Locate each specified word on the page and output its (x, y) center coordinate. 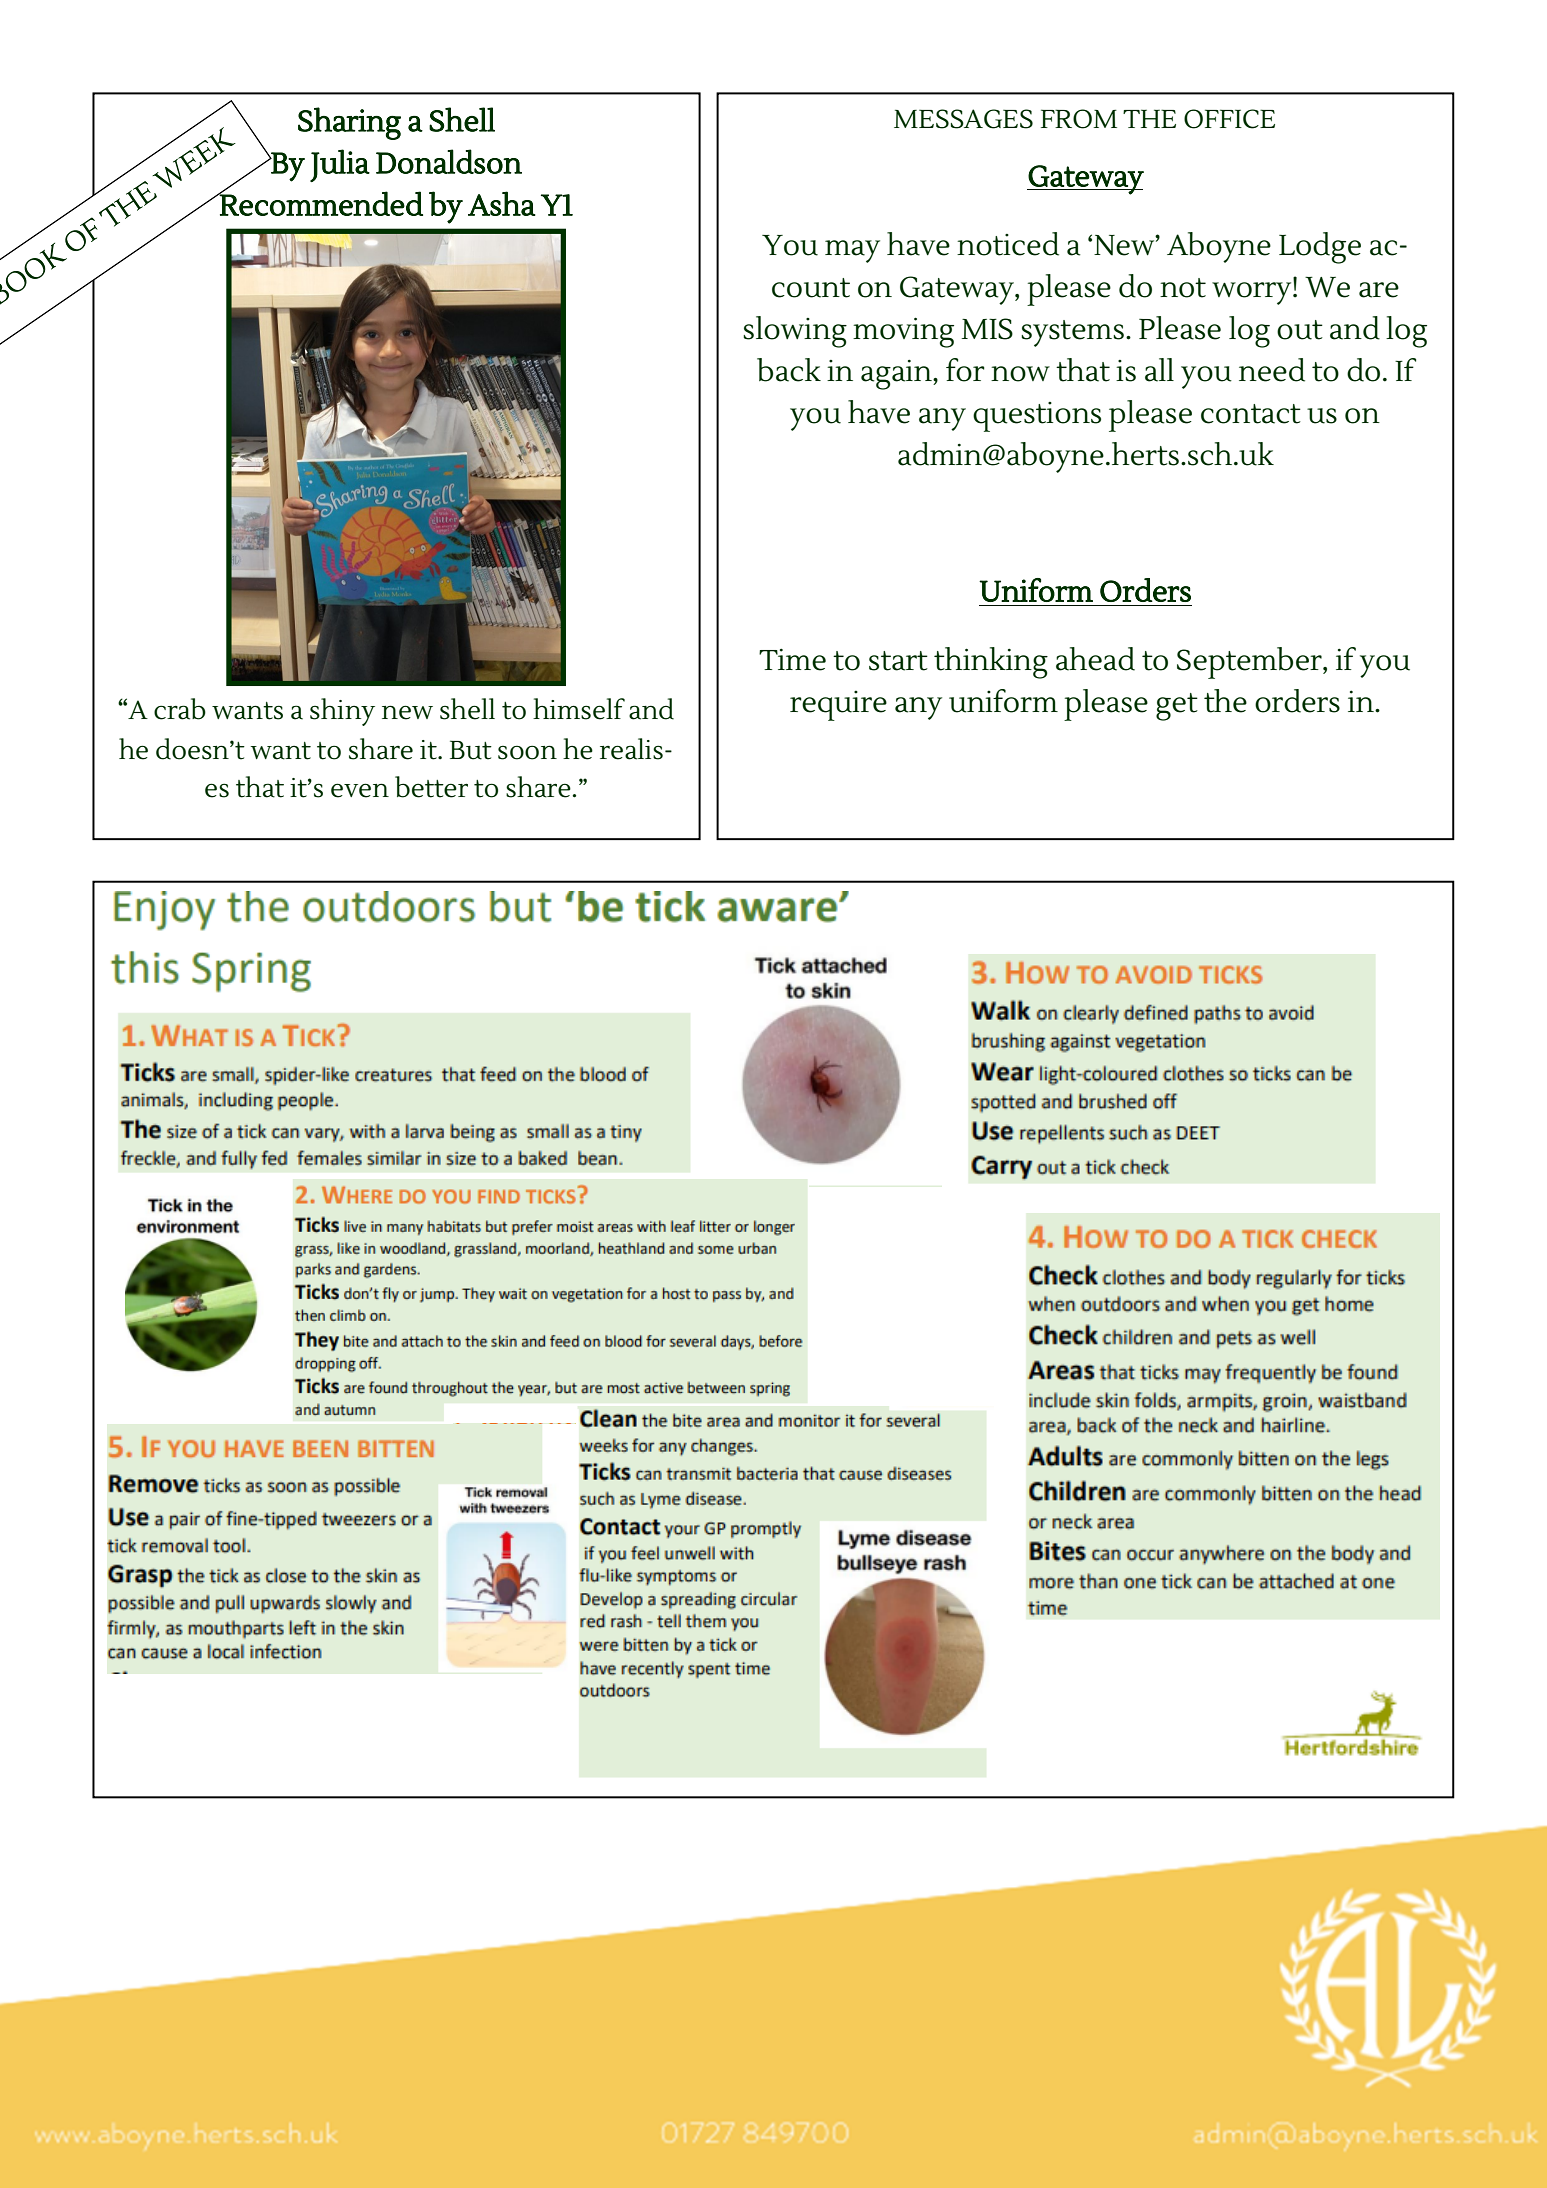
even (360, 790)
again (897, 375)
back (789, 370)
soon (527, 752)
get (1177, 707)
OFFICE (1229, 119)
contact (1251, 414)
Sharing (349, 123)
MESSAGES (963, 119)
